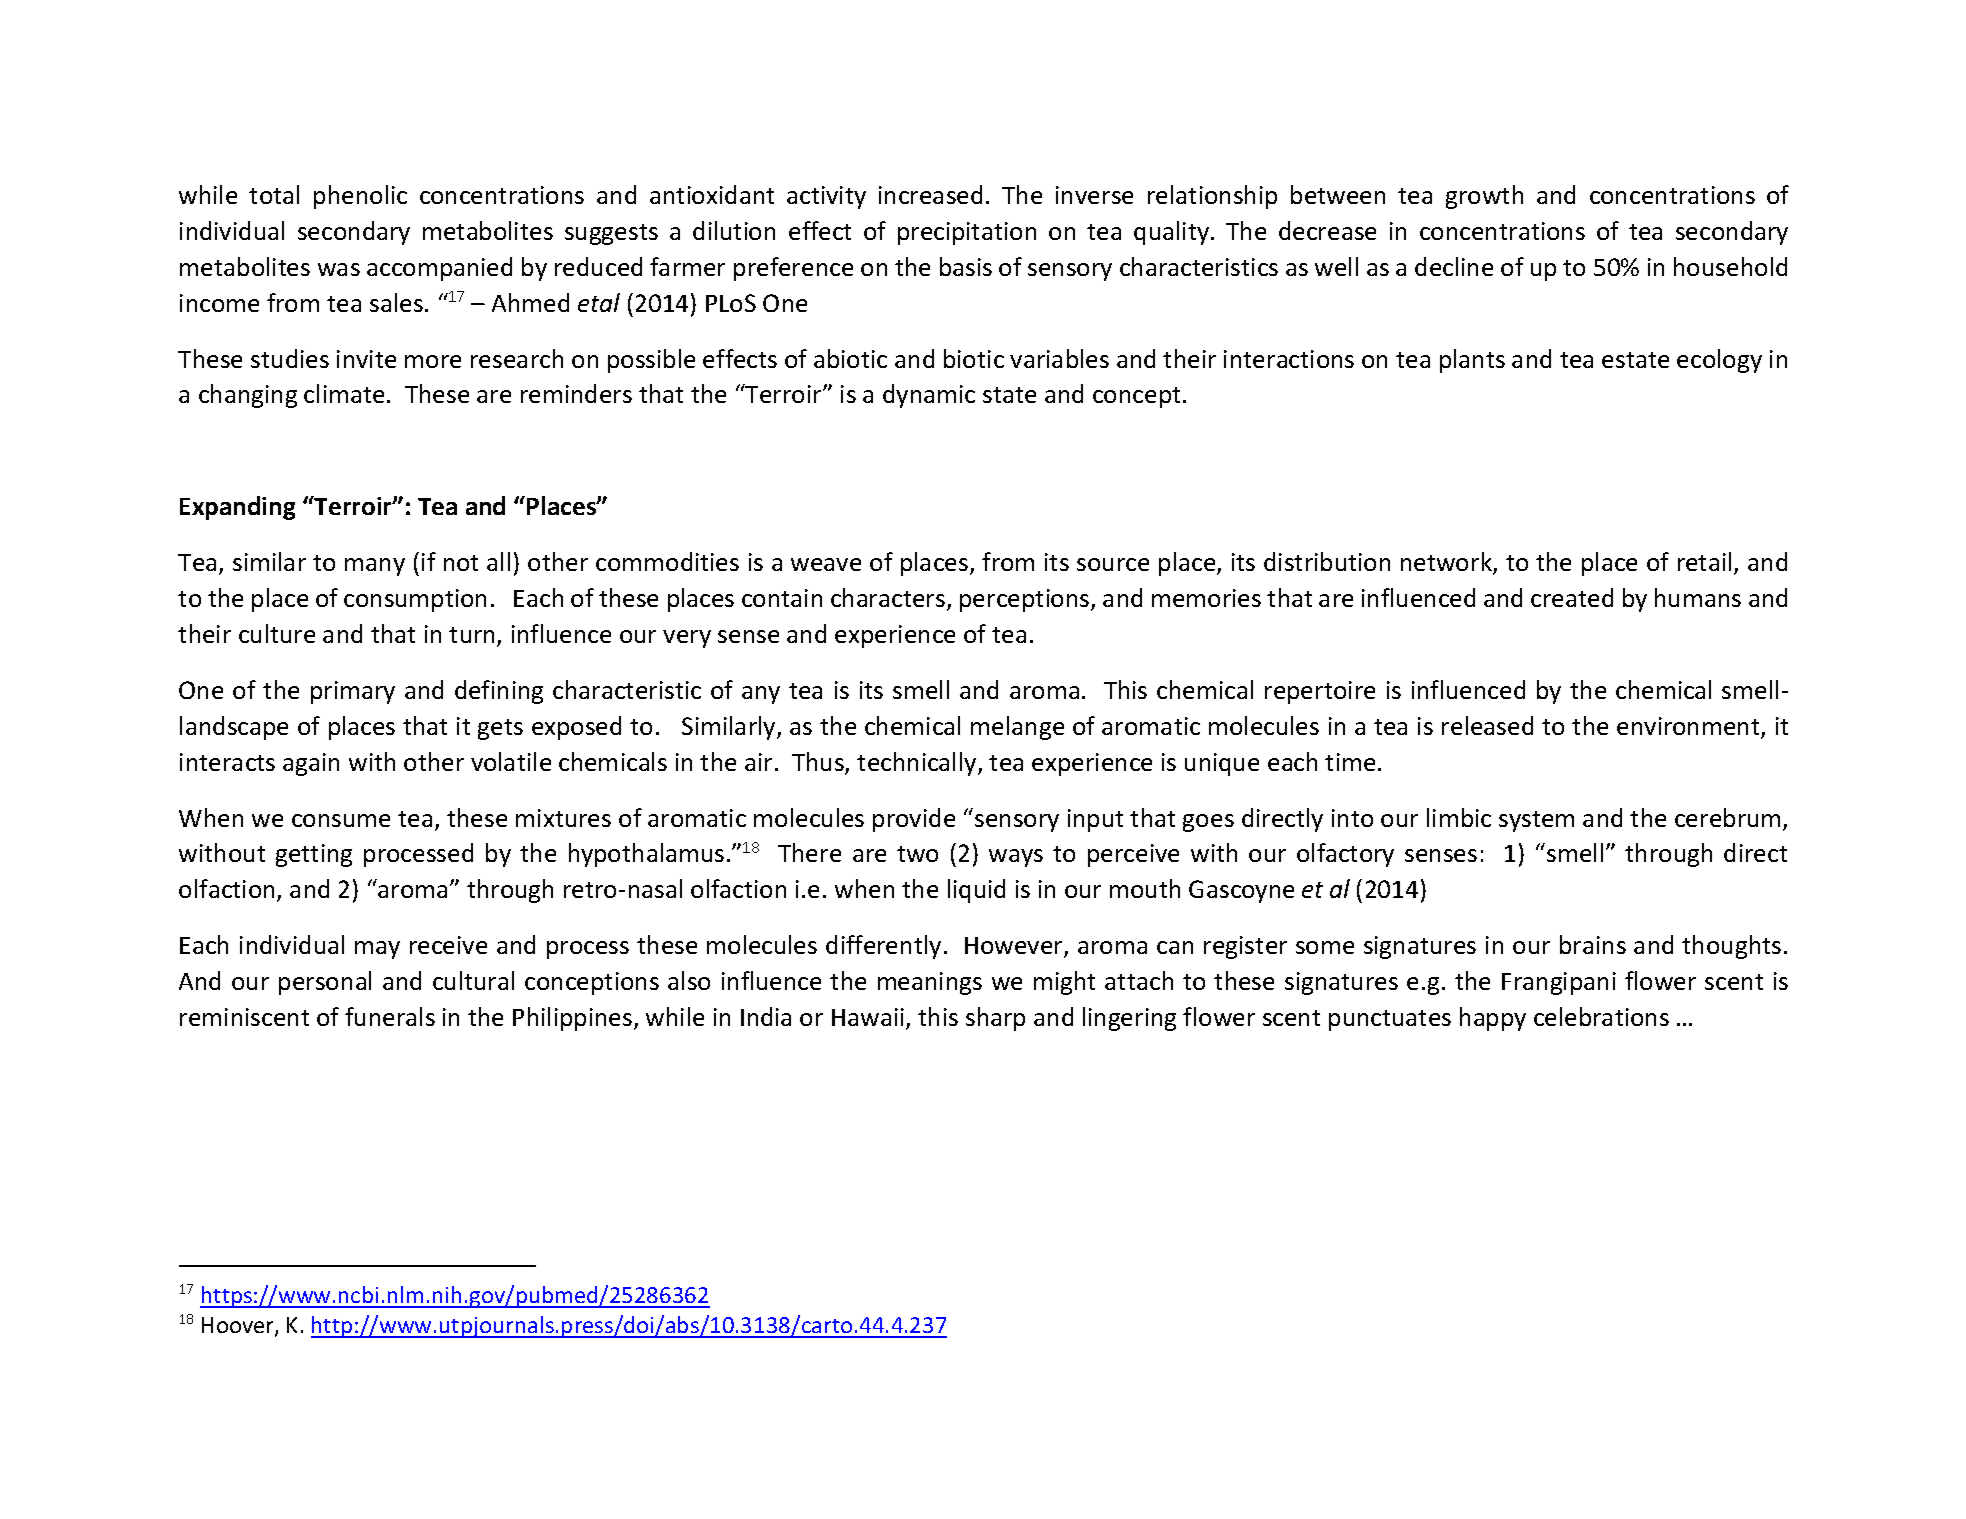 This screenshot has height=1519, width=1966. Describe the element at coordinates (360, 197) in the screenshot. I see `phenolic` at that location.
